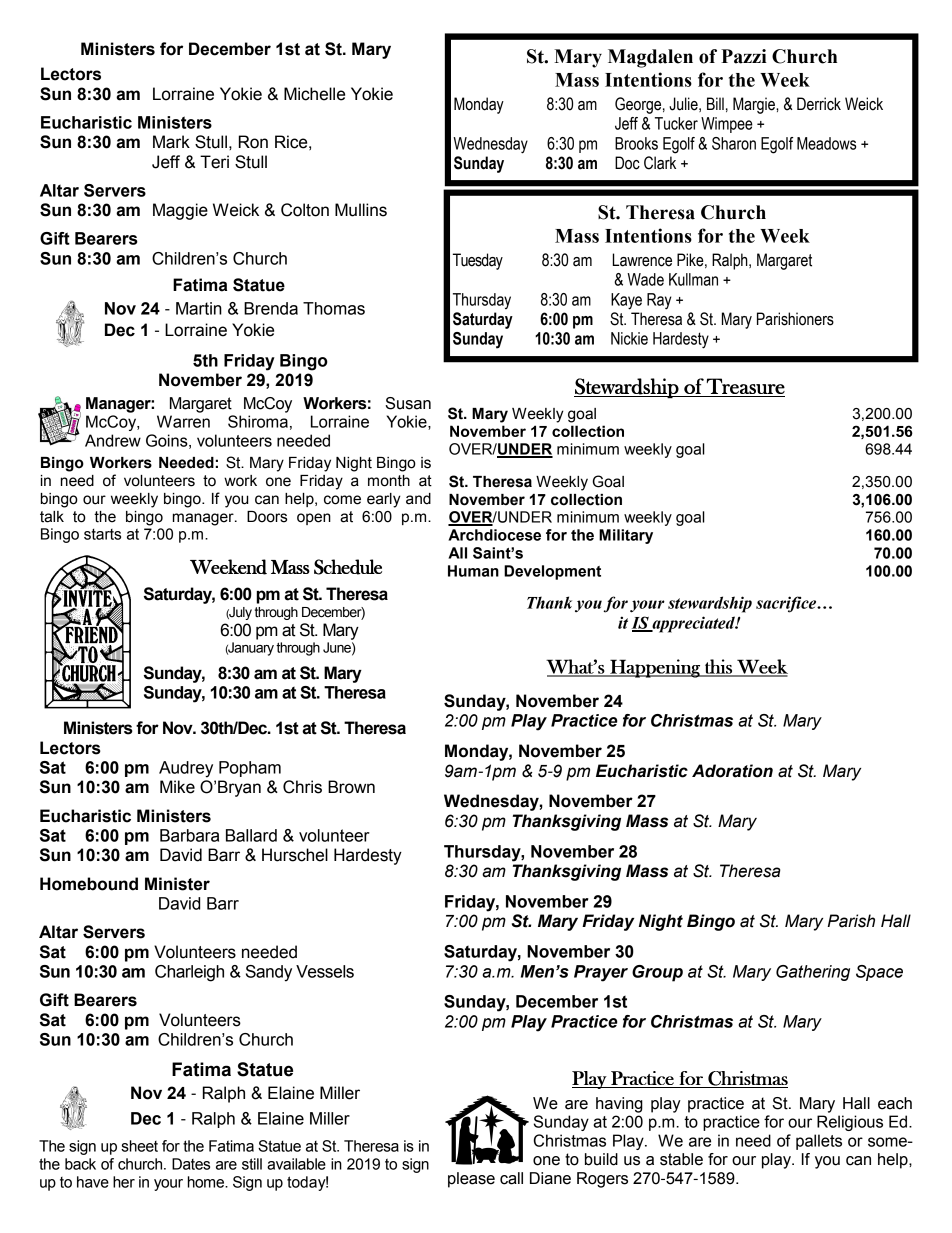 The image size is (952, 1233). I want to click on please, so click(471, 1180).
